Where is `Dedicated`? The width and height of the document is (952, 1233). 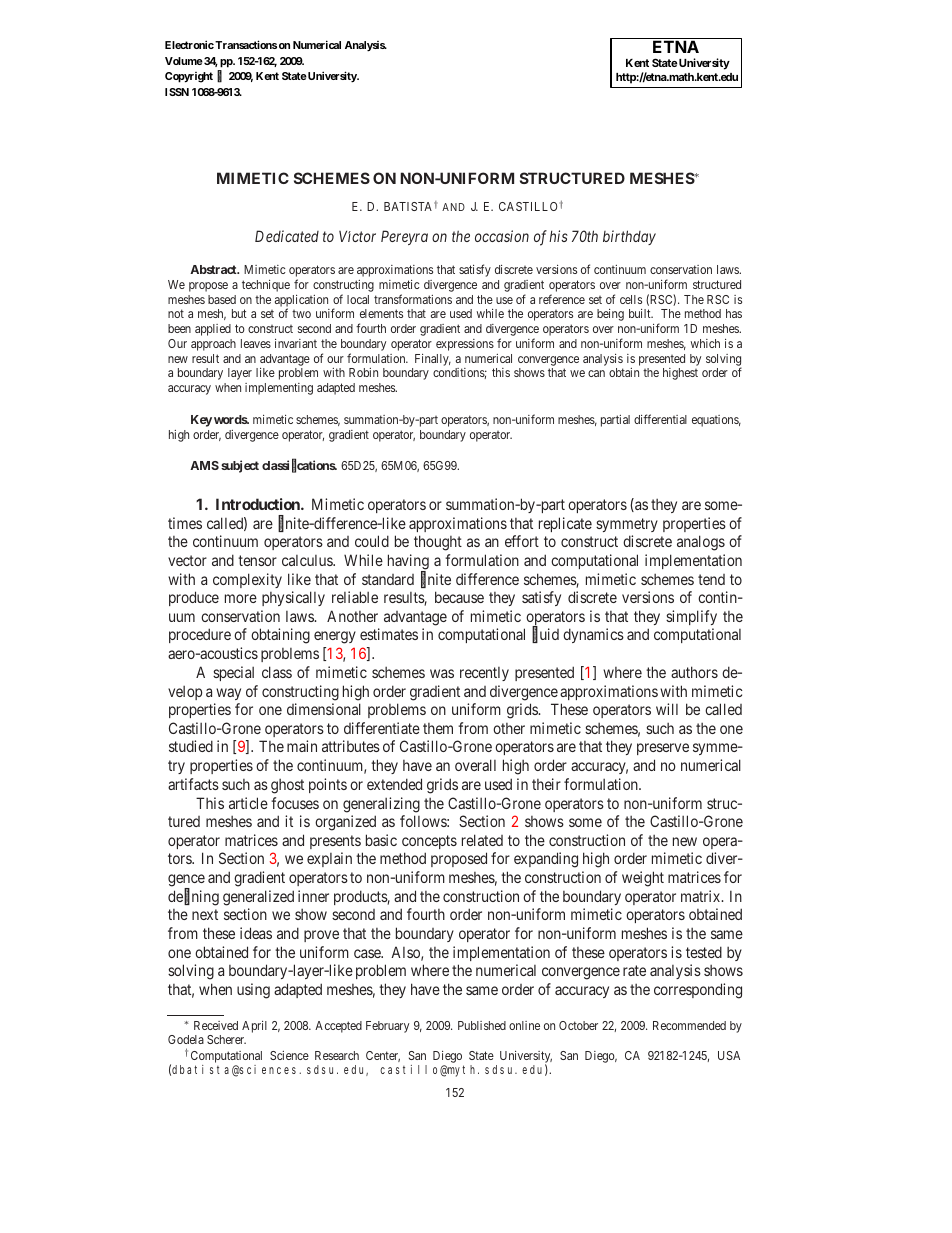 Dedicated is located at coordinates (287, 236).
